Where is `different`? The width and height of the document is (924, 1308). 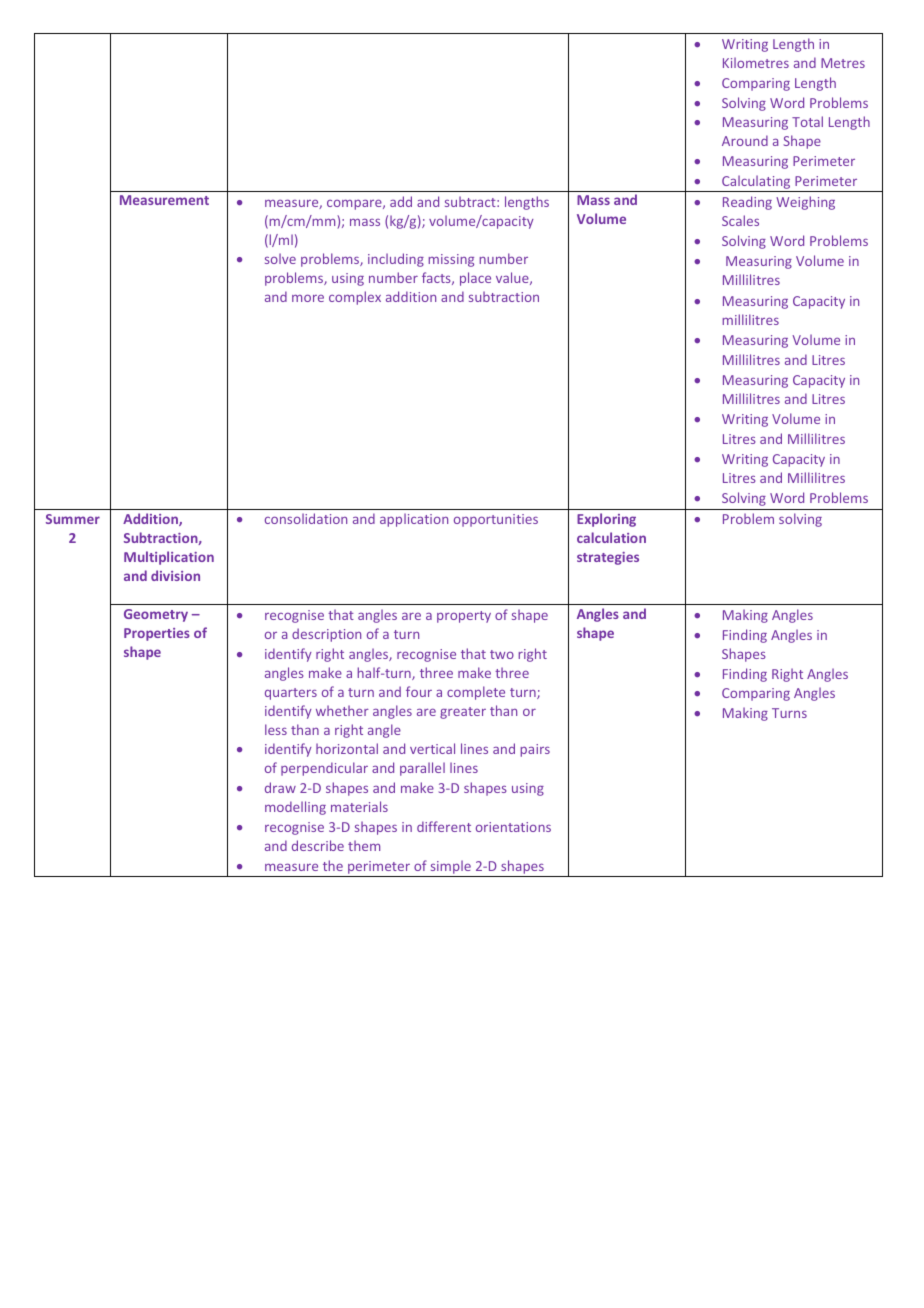
different is located at coordinates (444, 826).
